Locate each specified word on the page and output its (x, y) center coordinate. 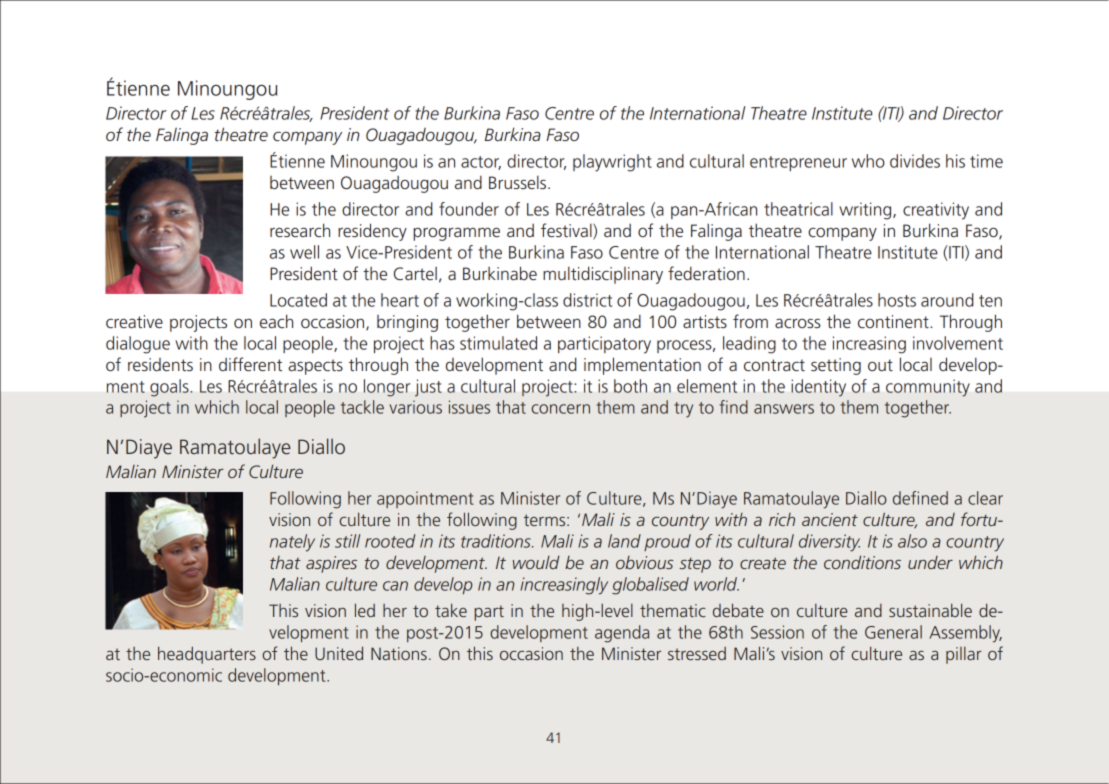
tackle (362, 407)
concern (560, 409)
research (300, 230)
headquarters (207, 655)
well (304, 252)
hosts (897, 300)
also (912, 541)
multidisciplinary (603, 275)
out (880, 365)
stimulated (498, 343)
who (868, 161)
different (250, 364)
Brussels (519, 182)
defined (920, 498)
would (536, 562)
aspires (331, 564)
